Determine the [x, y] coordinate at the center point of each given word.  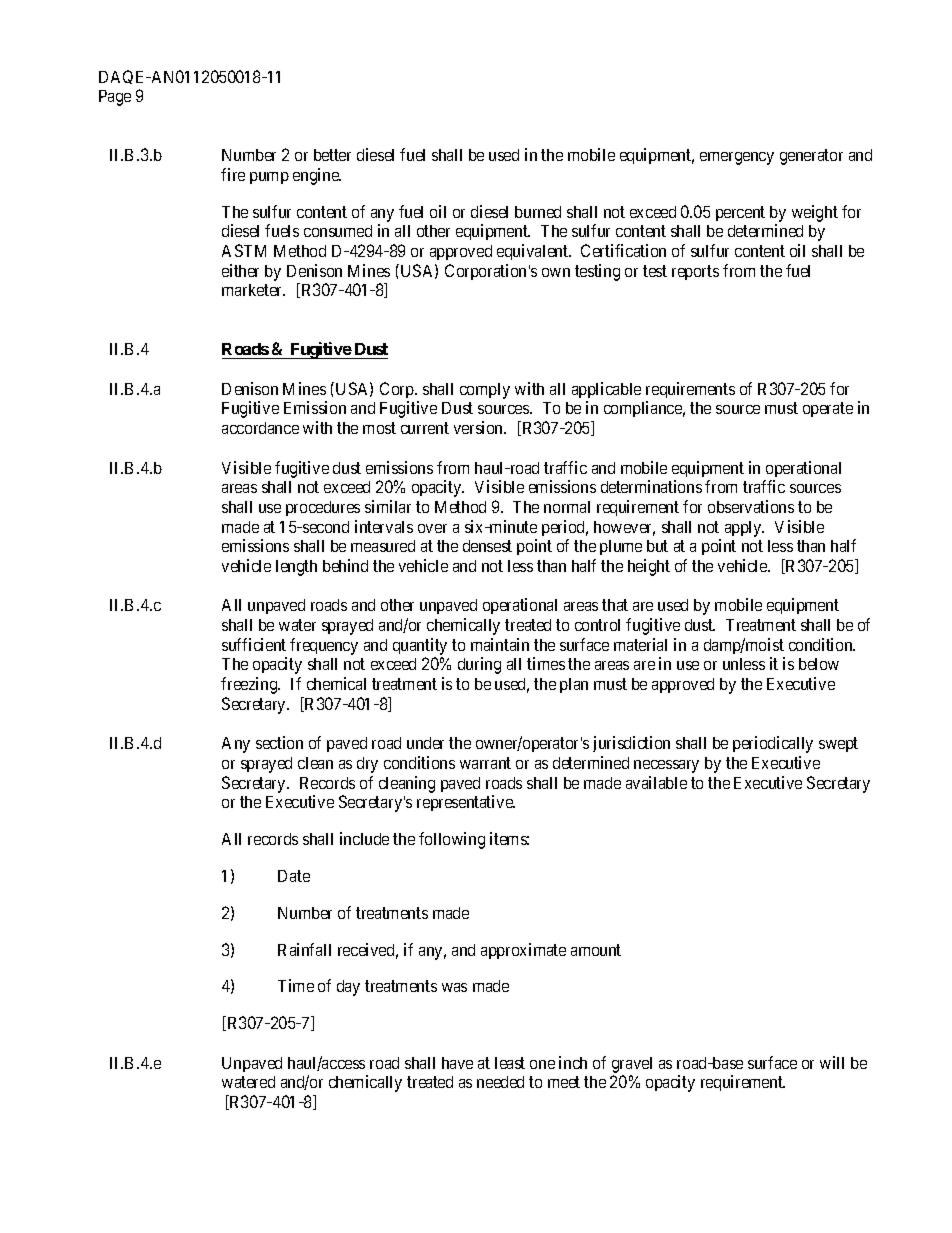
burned [538, 212]
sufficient [254, 644]
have [457, 1063]
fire [233, 174]
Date [294, 876]
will [832, 1062]
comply [485, 391]
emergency [737, 158]
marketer [253, 290]
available [656, 782]
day [348, 988]
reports [695, 272]
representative [466, 803]
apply [744, 529]
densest [487, 546]
